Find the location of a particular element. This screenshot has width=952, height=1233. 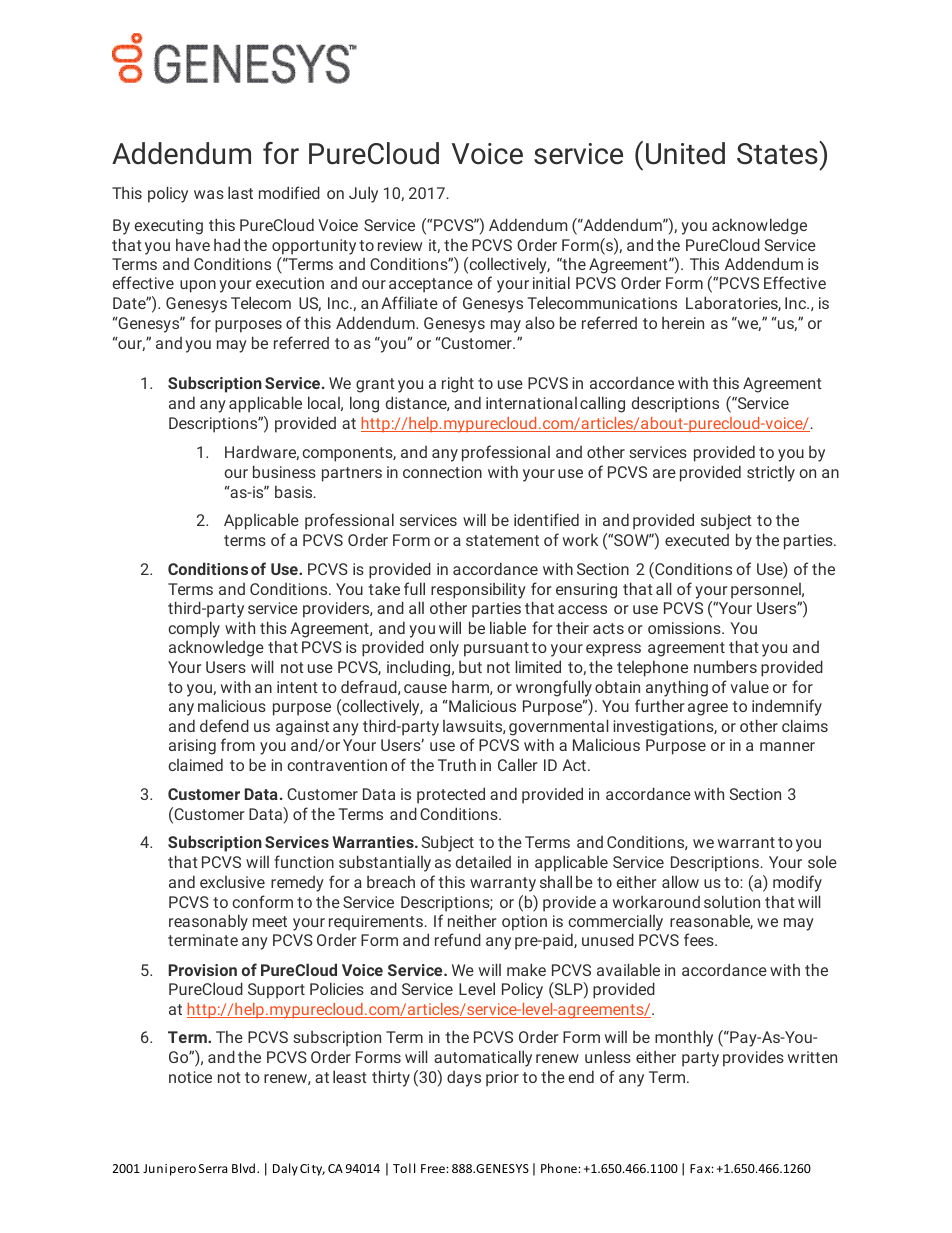

strictly is located at coordinates (771, 473).
